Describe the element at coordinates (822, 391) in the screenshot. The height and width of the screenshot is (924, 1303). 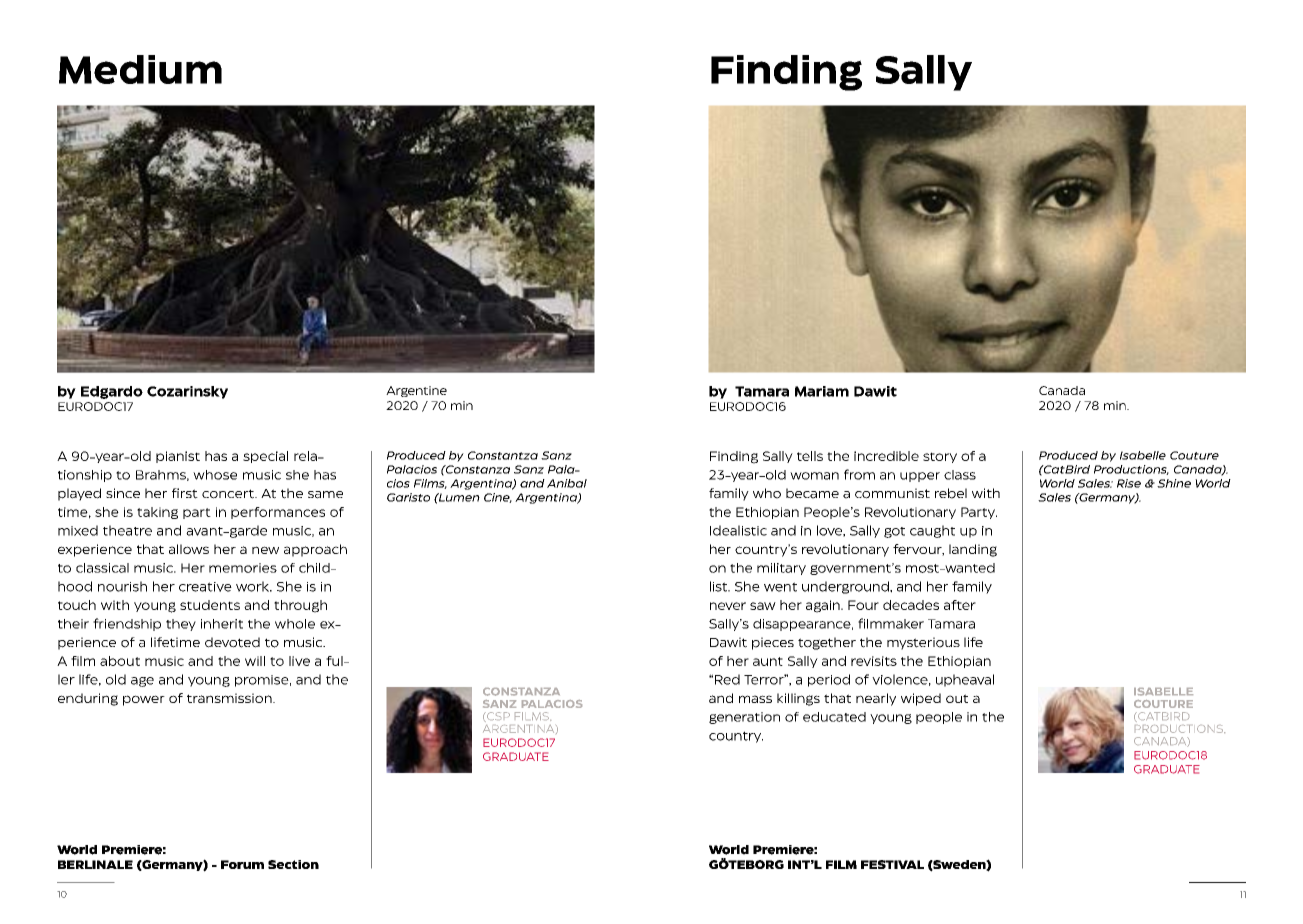
I see `Mariam` at that location.
